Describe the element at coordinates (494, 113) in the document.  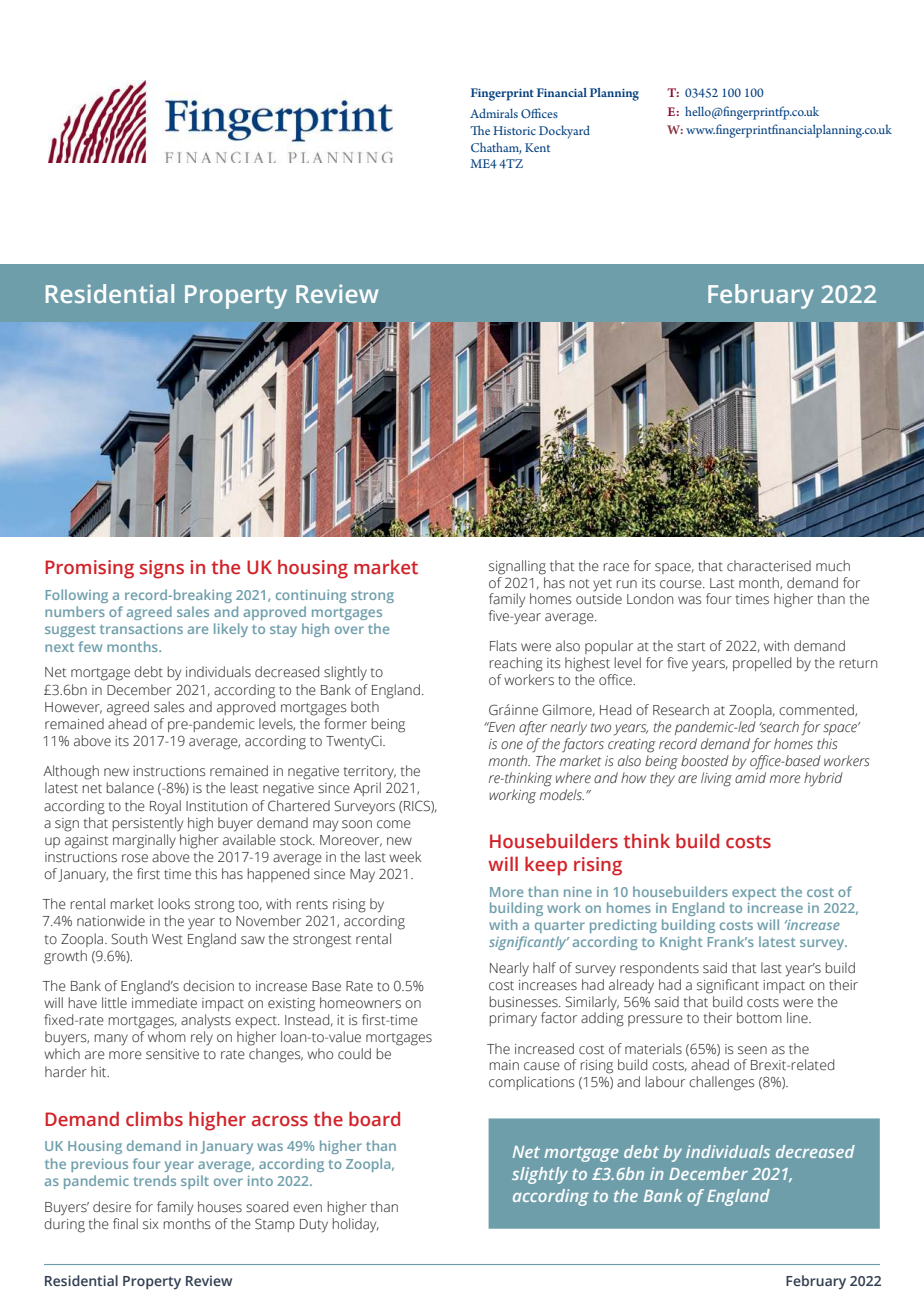
I see `Admirals` at that location.
